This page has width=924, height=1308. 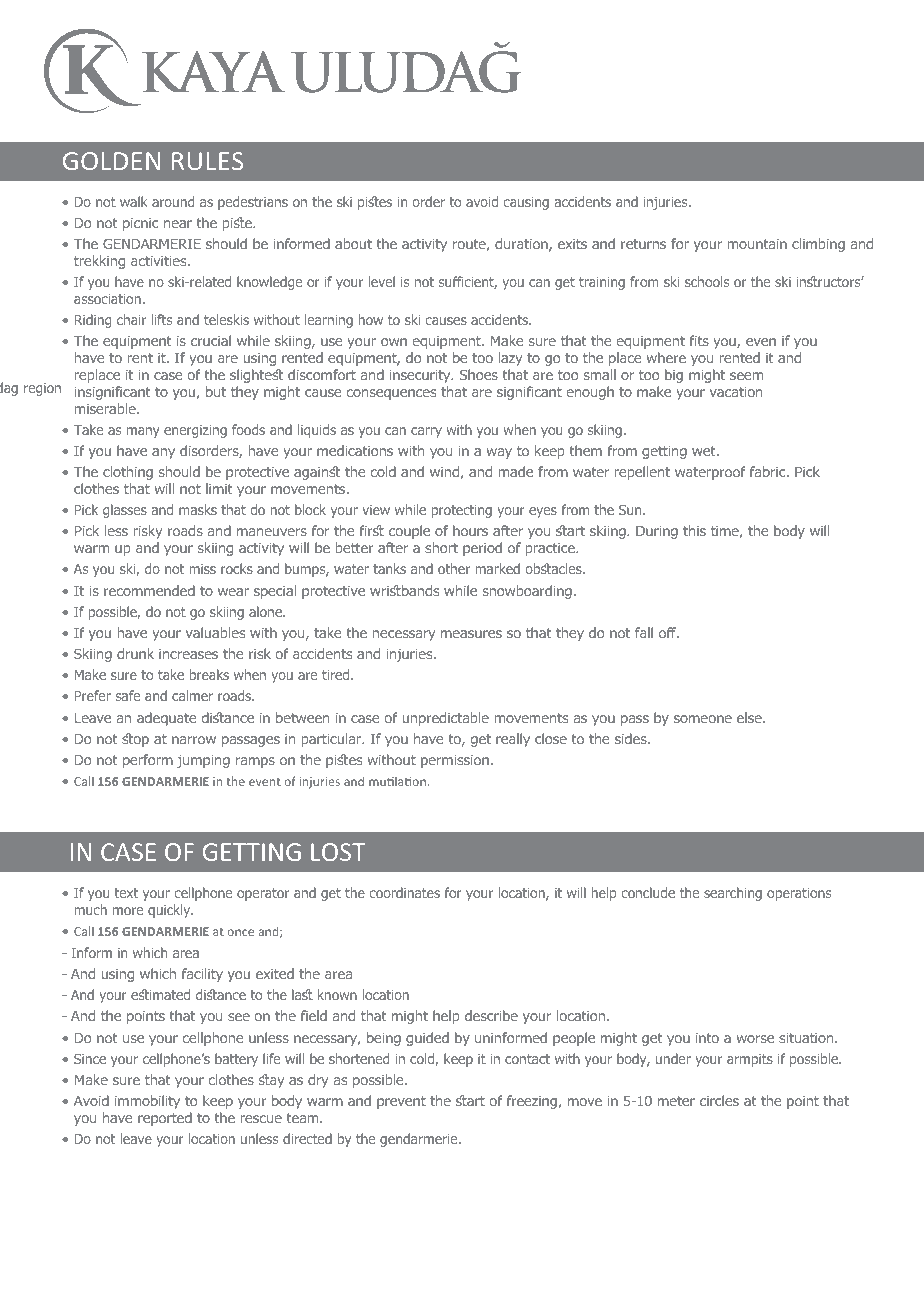 What do you see at coordinates (126, 893) in the page?
I see `text` at bounding box center [126, 893].
